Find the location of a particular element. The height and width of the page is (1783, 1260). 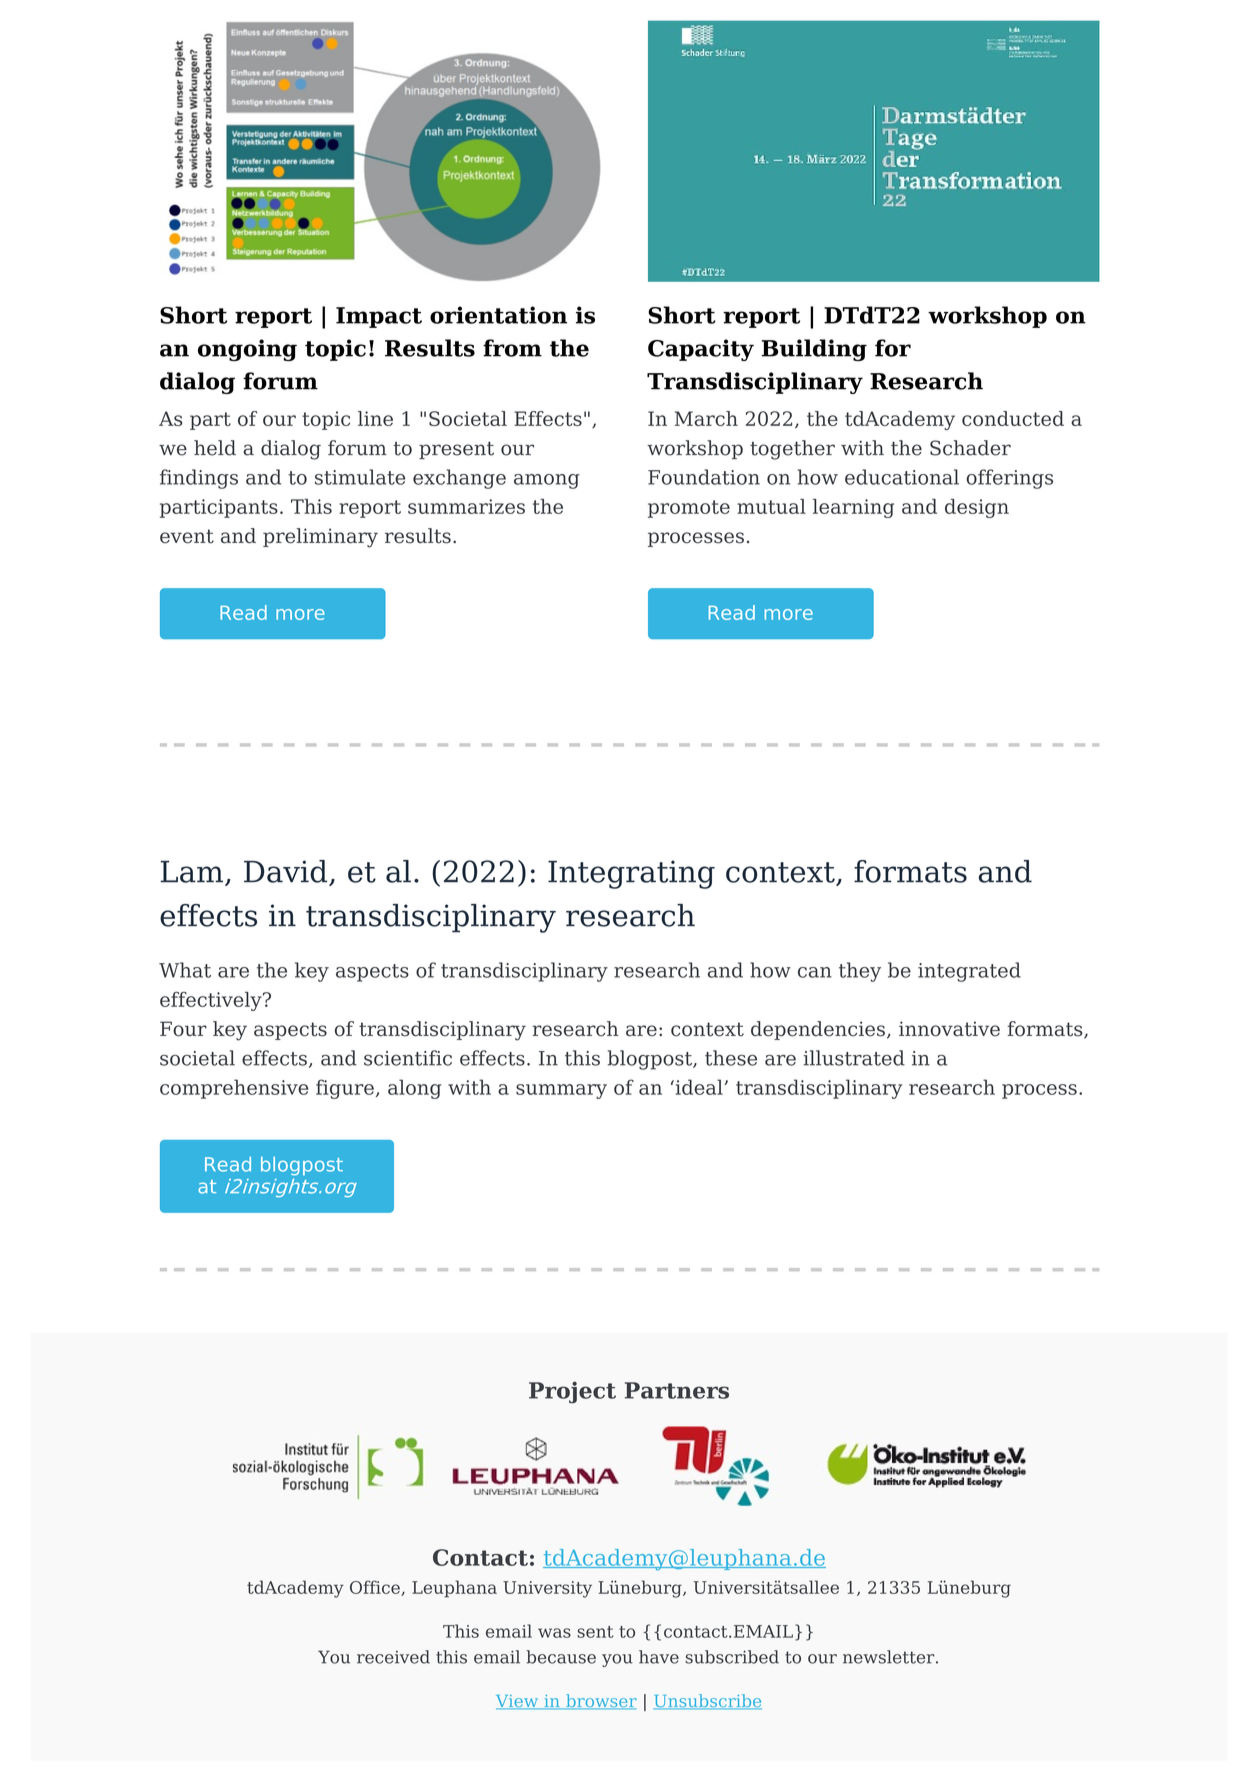

ongoing is located at coordinates (247, 350).
